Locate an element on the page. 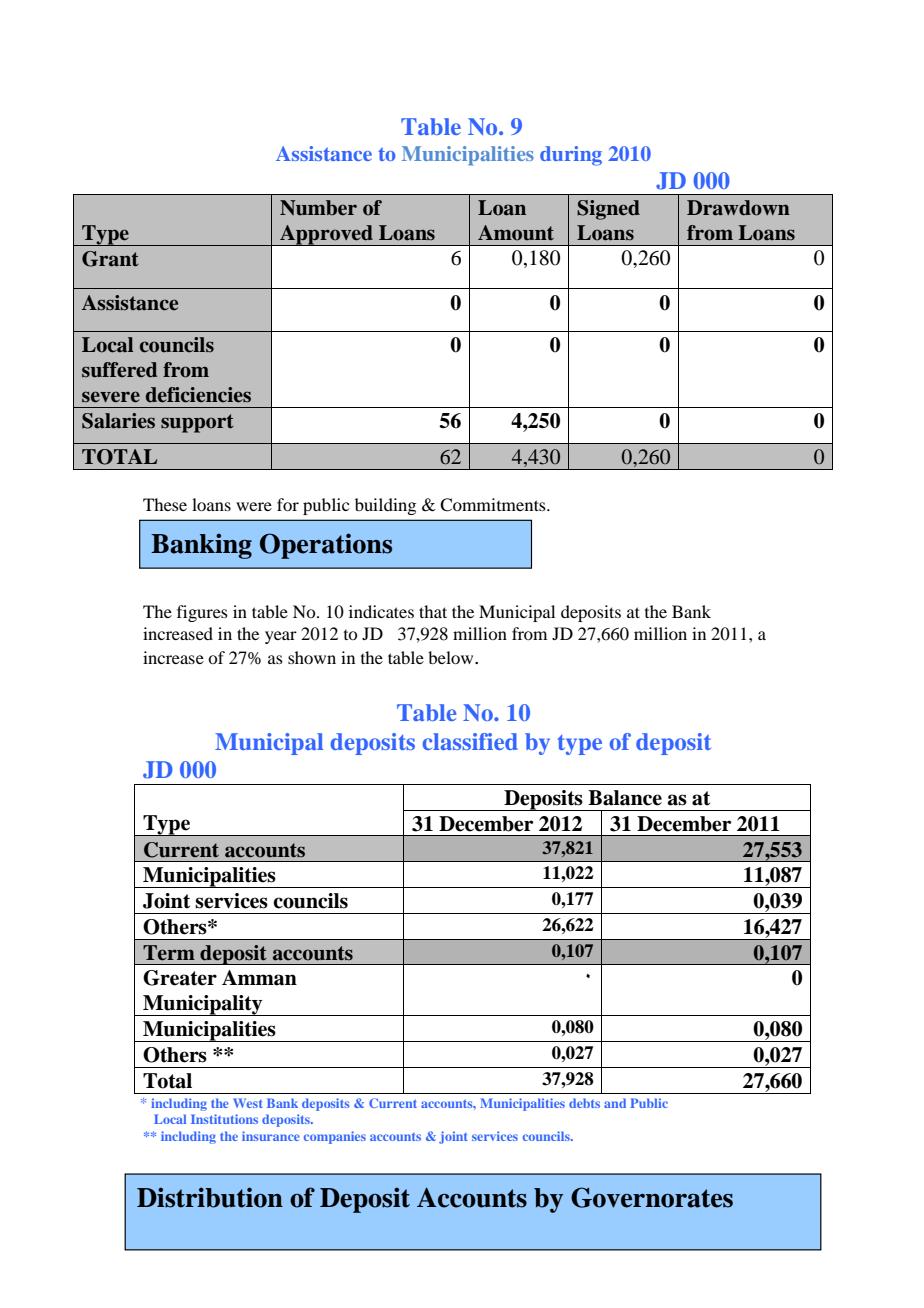 The image size is (924, 1308). figures is located at coordinates (202, 613).
